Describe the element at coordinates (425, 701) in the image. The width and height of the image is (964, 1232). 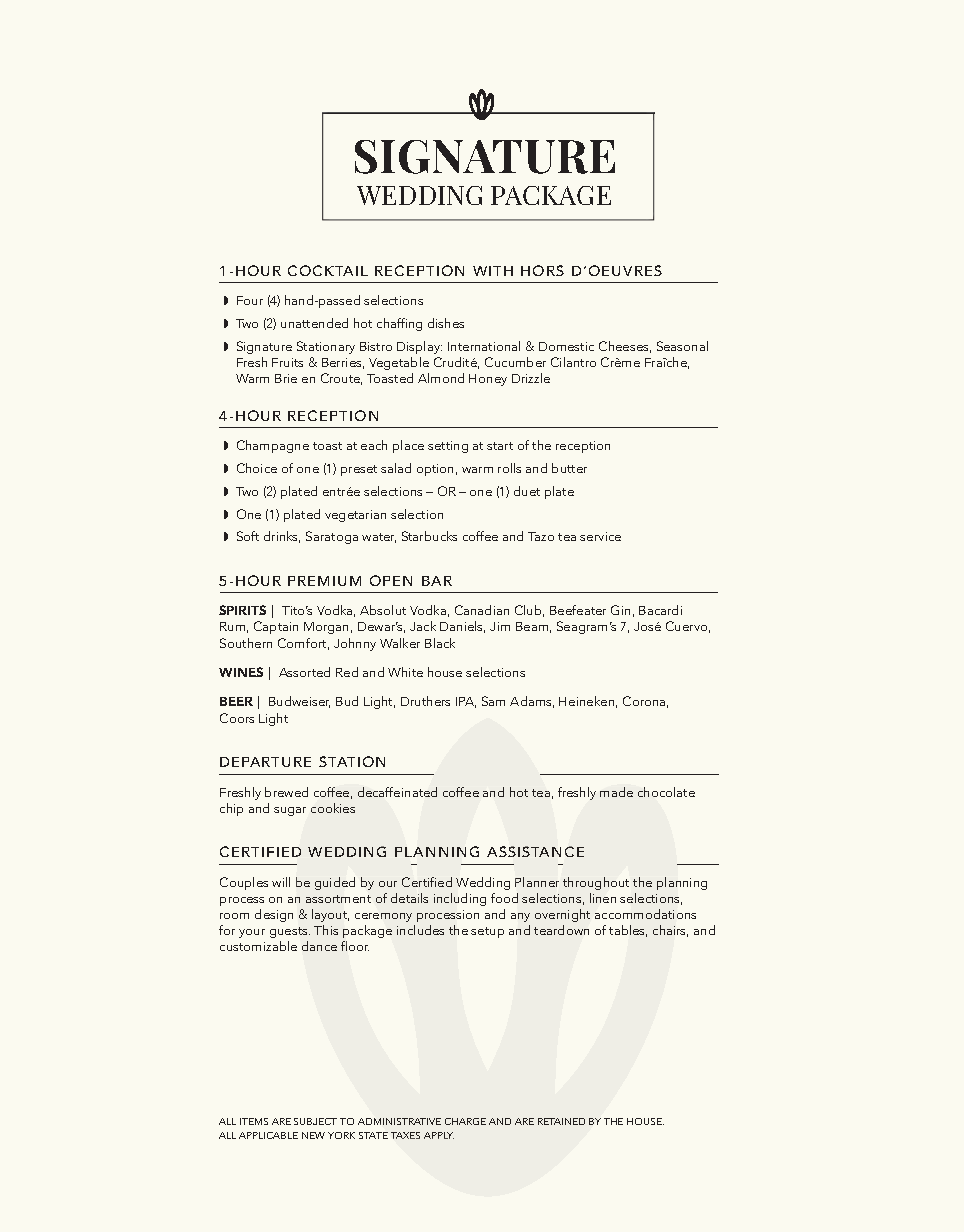
I see `Druthers` at that location.
